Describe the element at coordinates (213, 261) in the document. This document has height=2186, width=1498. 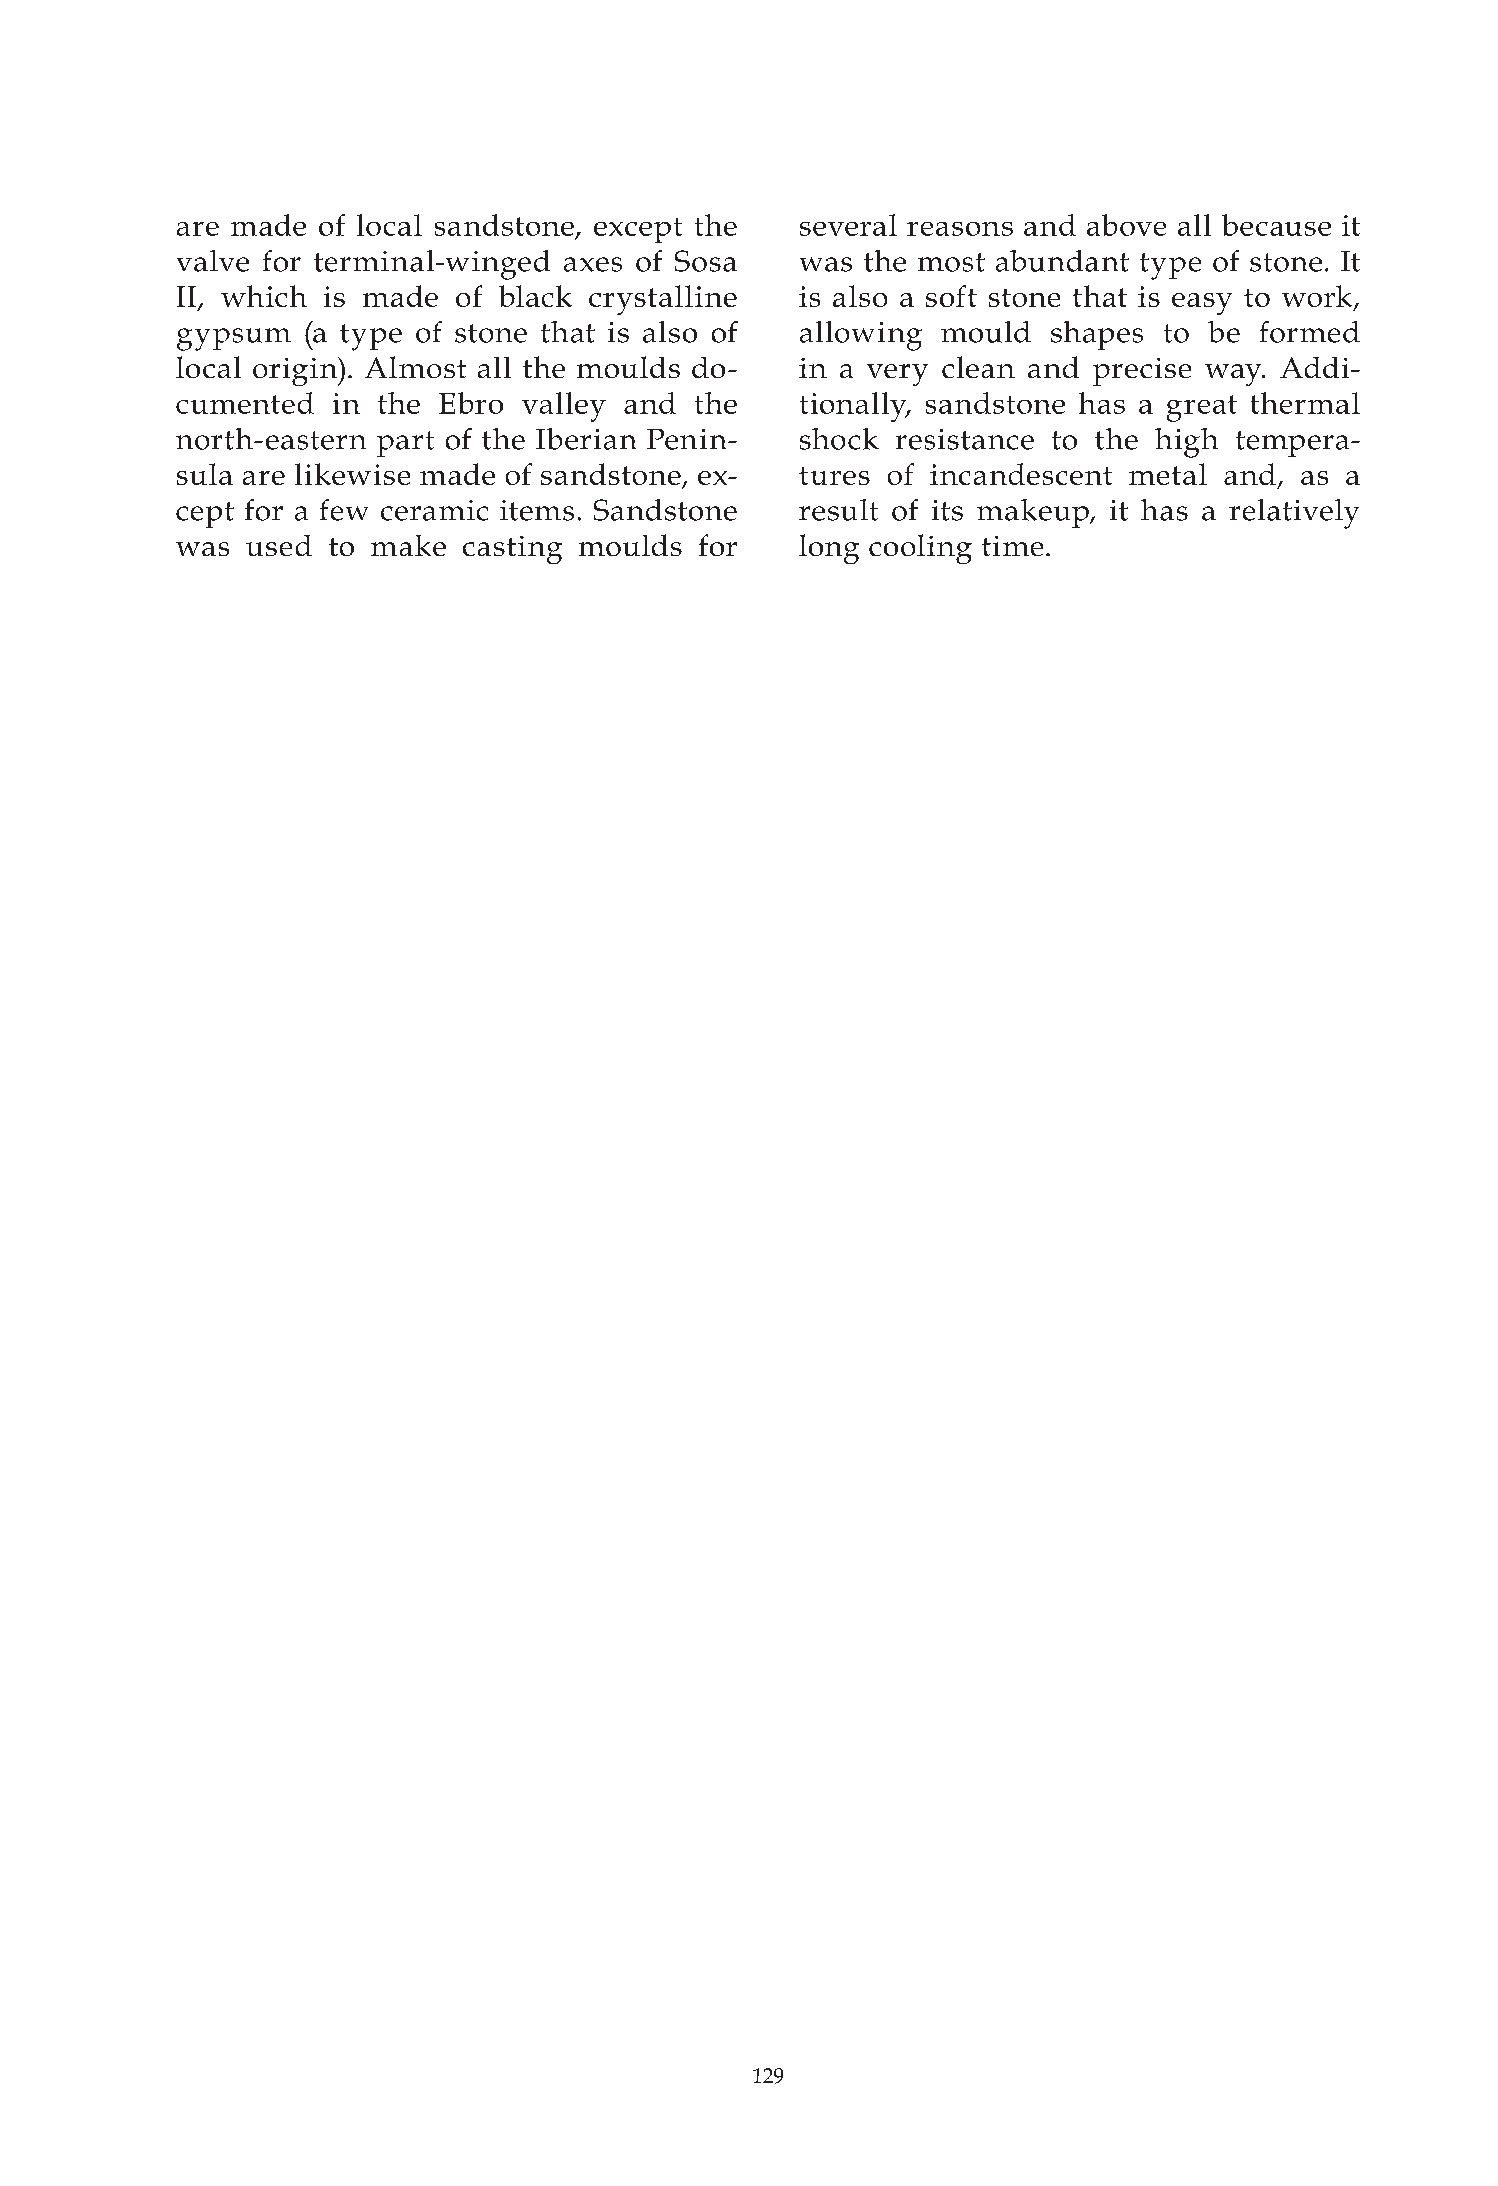
I see `valve` at that location.
